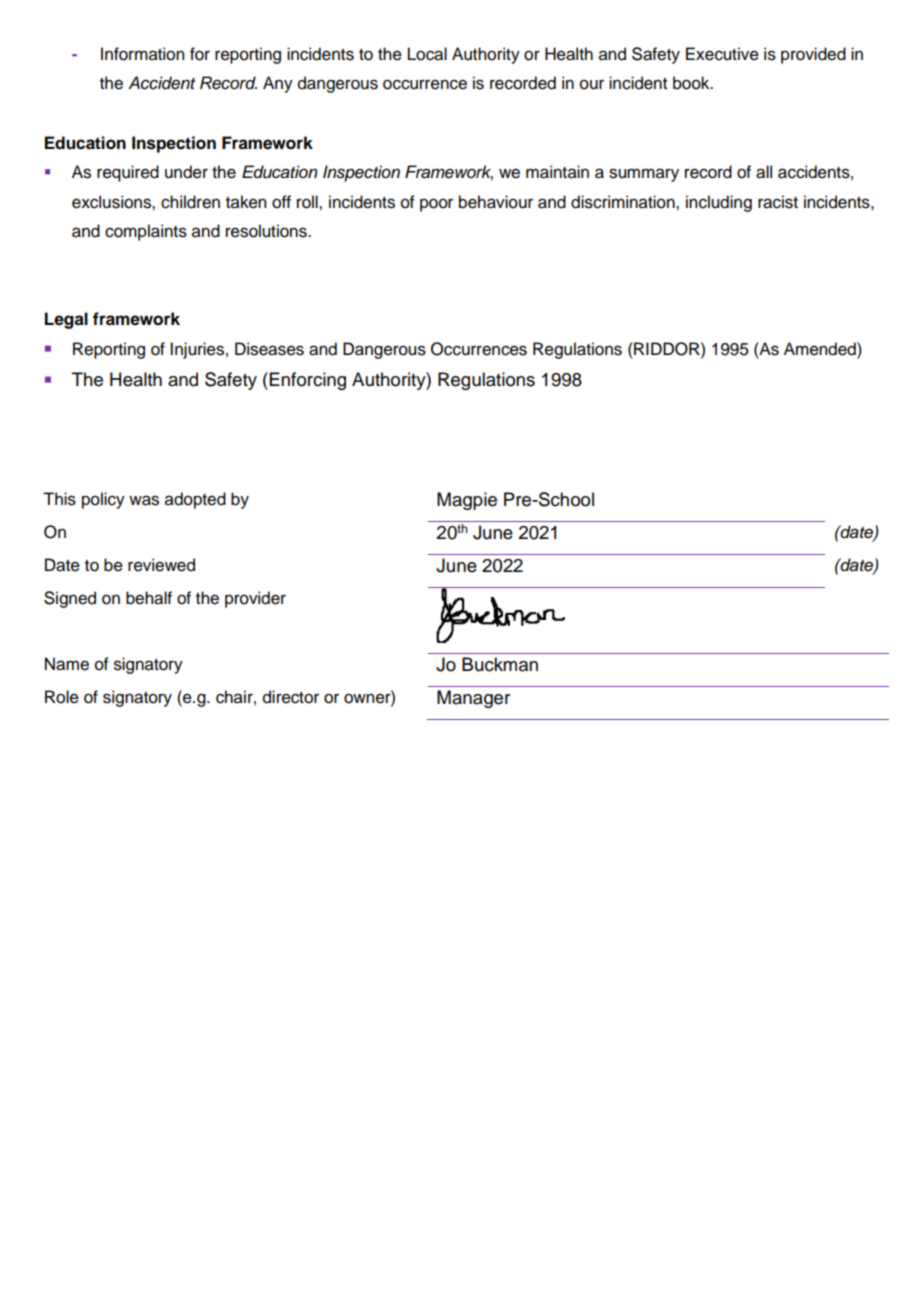  I want to click on complaints, so click(146, 232).
